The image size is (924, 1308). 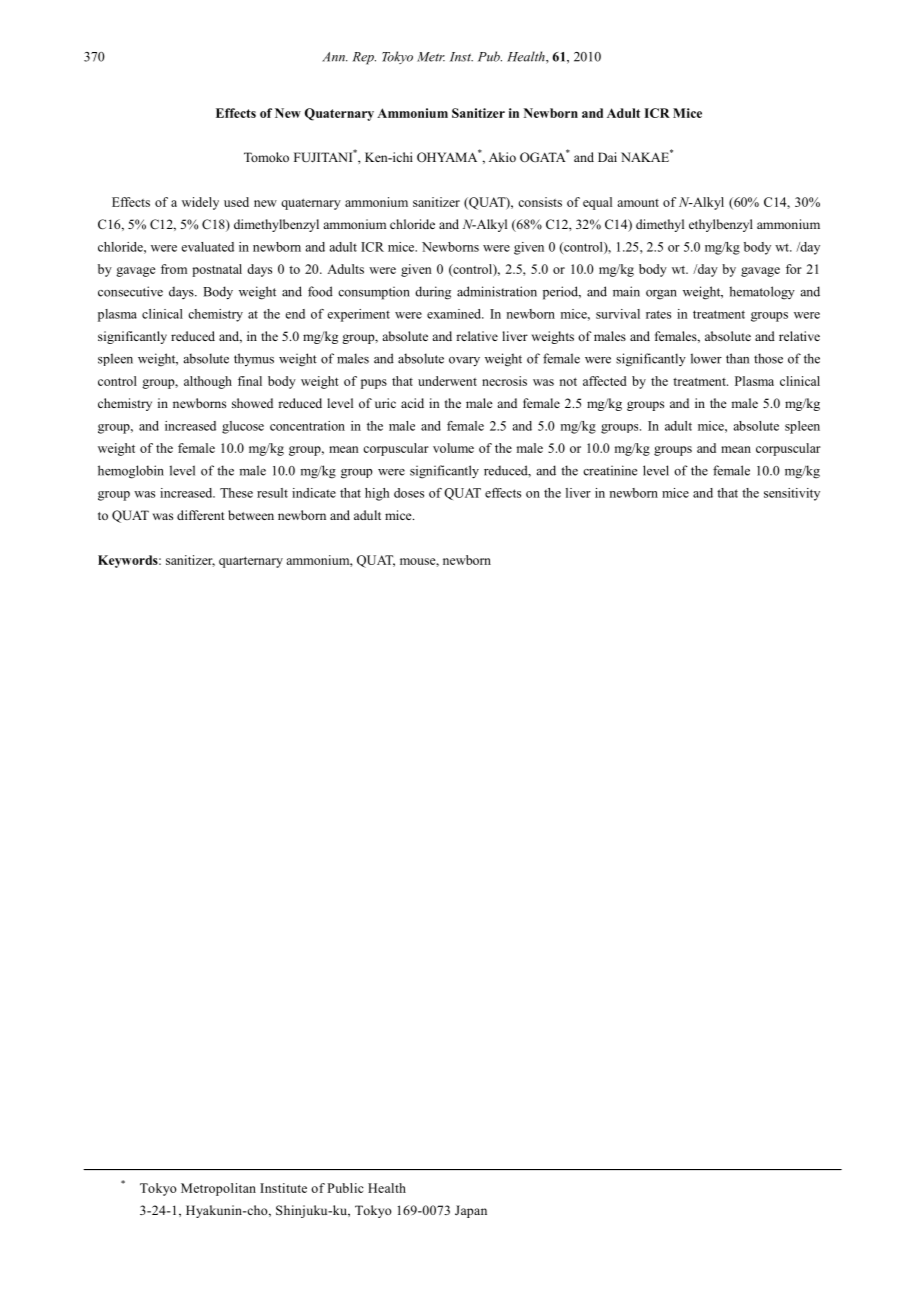 I want to click on Japan, so click(x=471, y=1211).
